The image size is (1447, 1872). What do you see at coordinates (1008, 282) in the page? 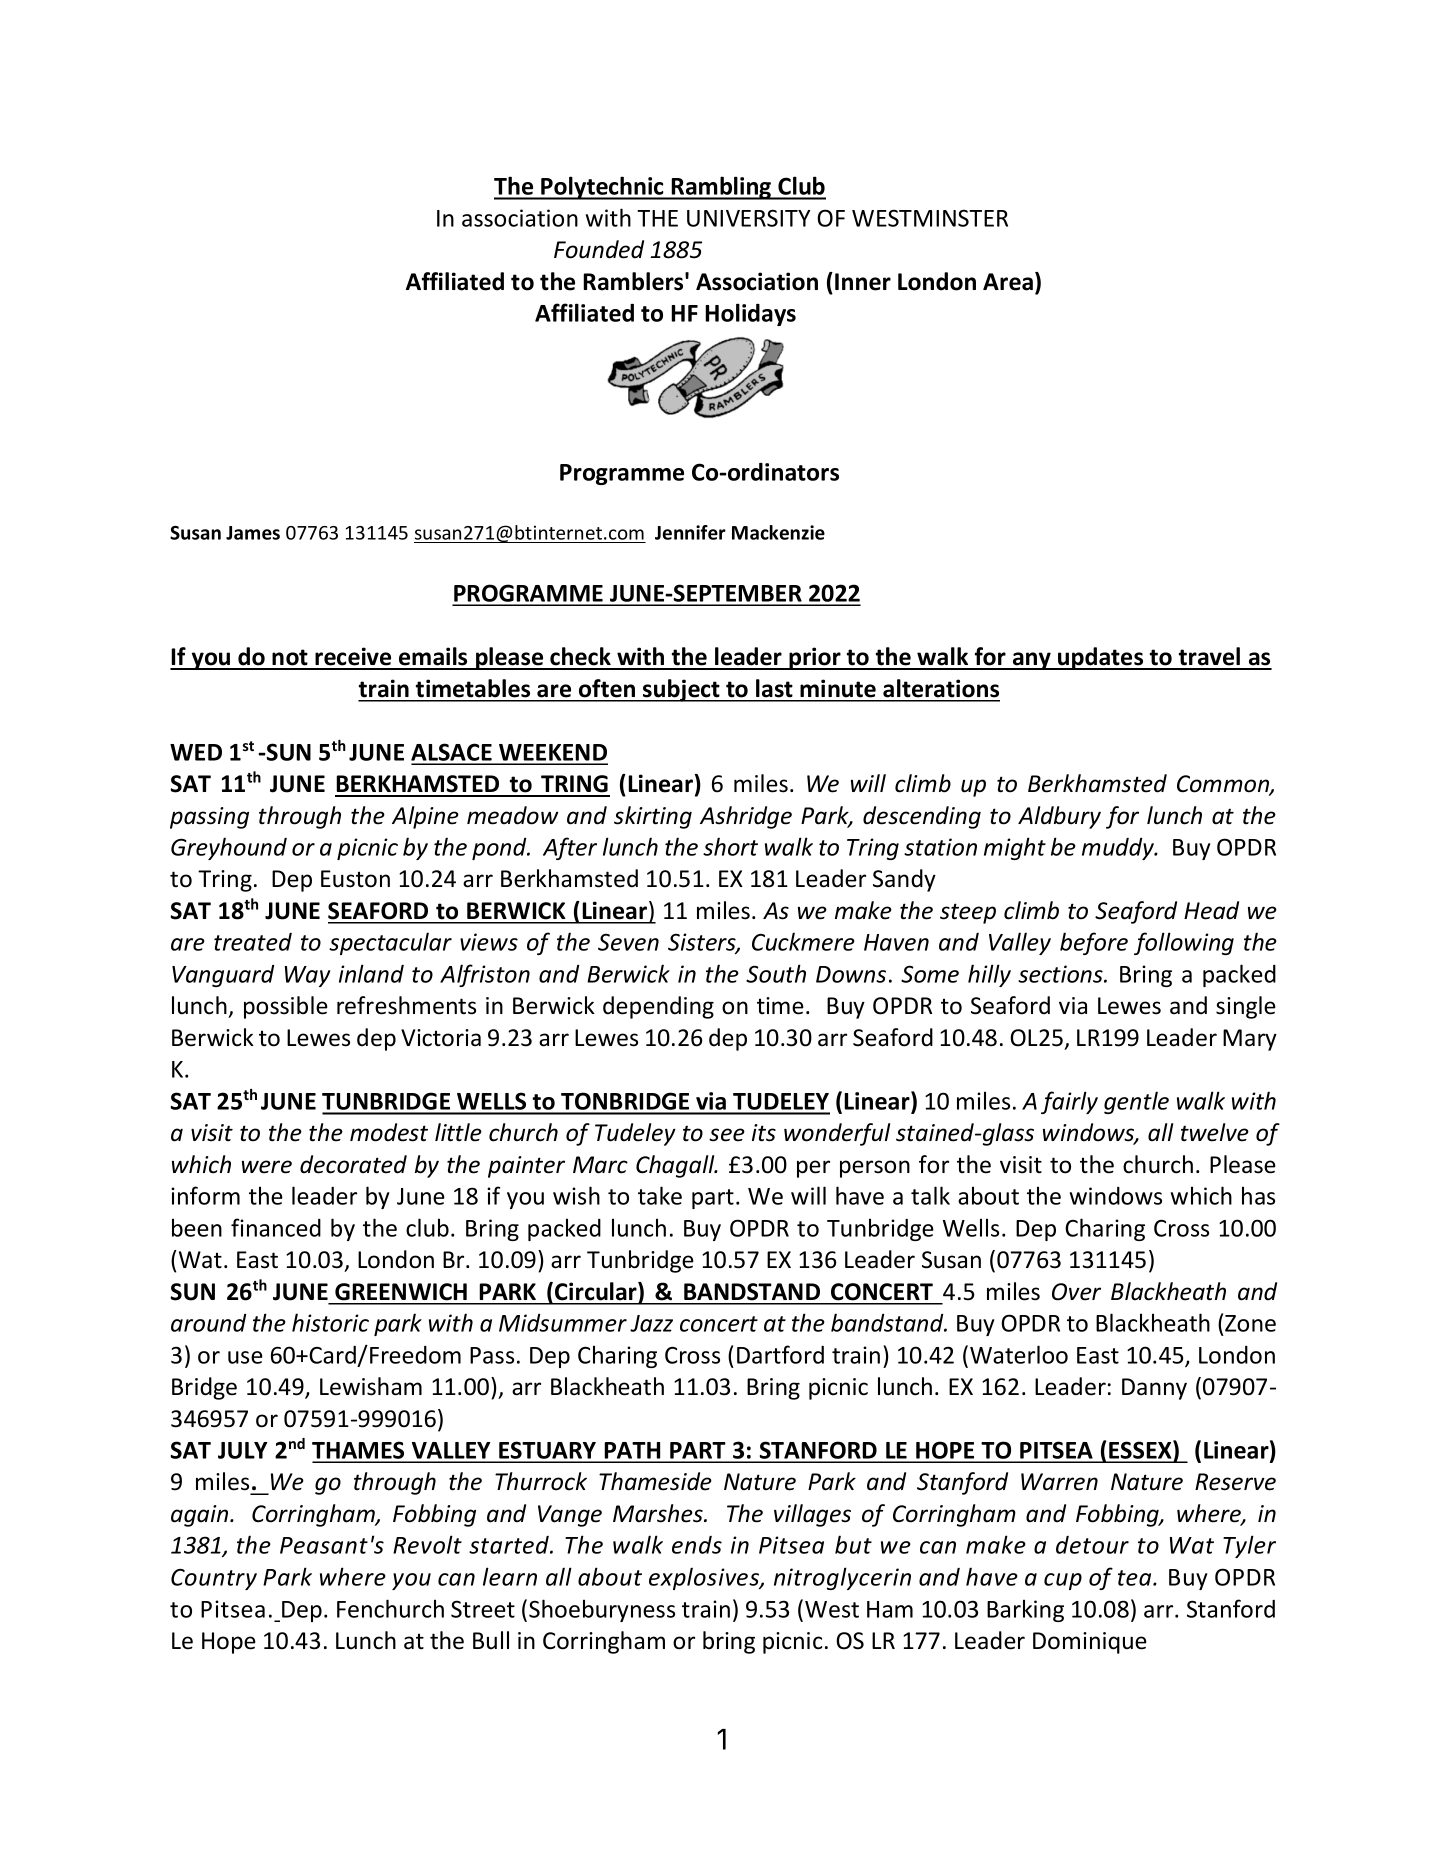
I see `Area` at bounding box center [1008, 282].
